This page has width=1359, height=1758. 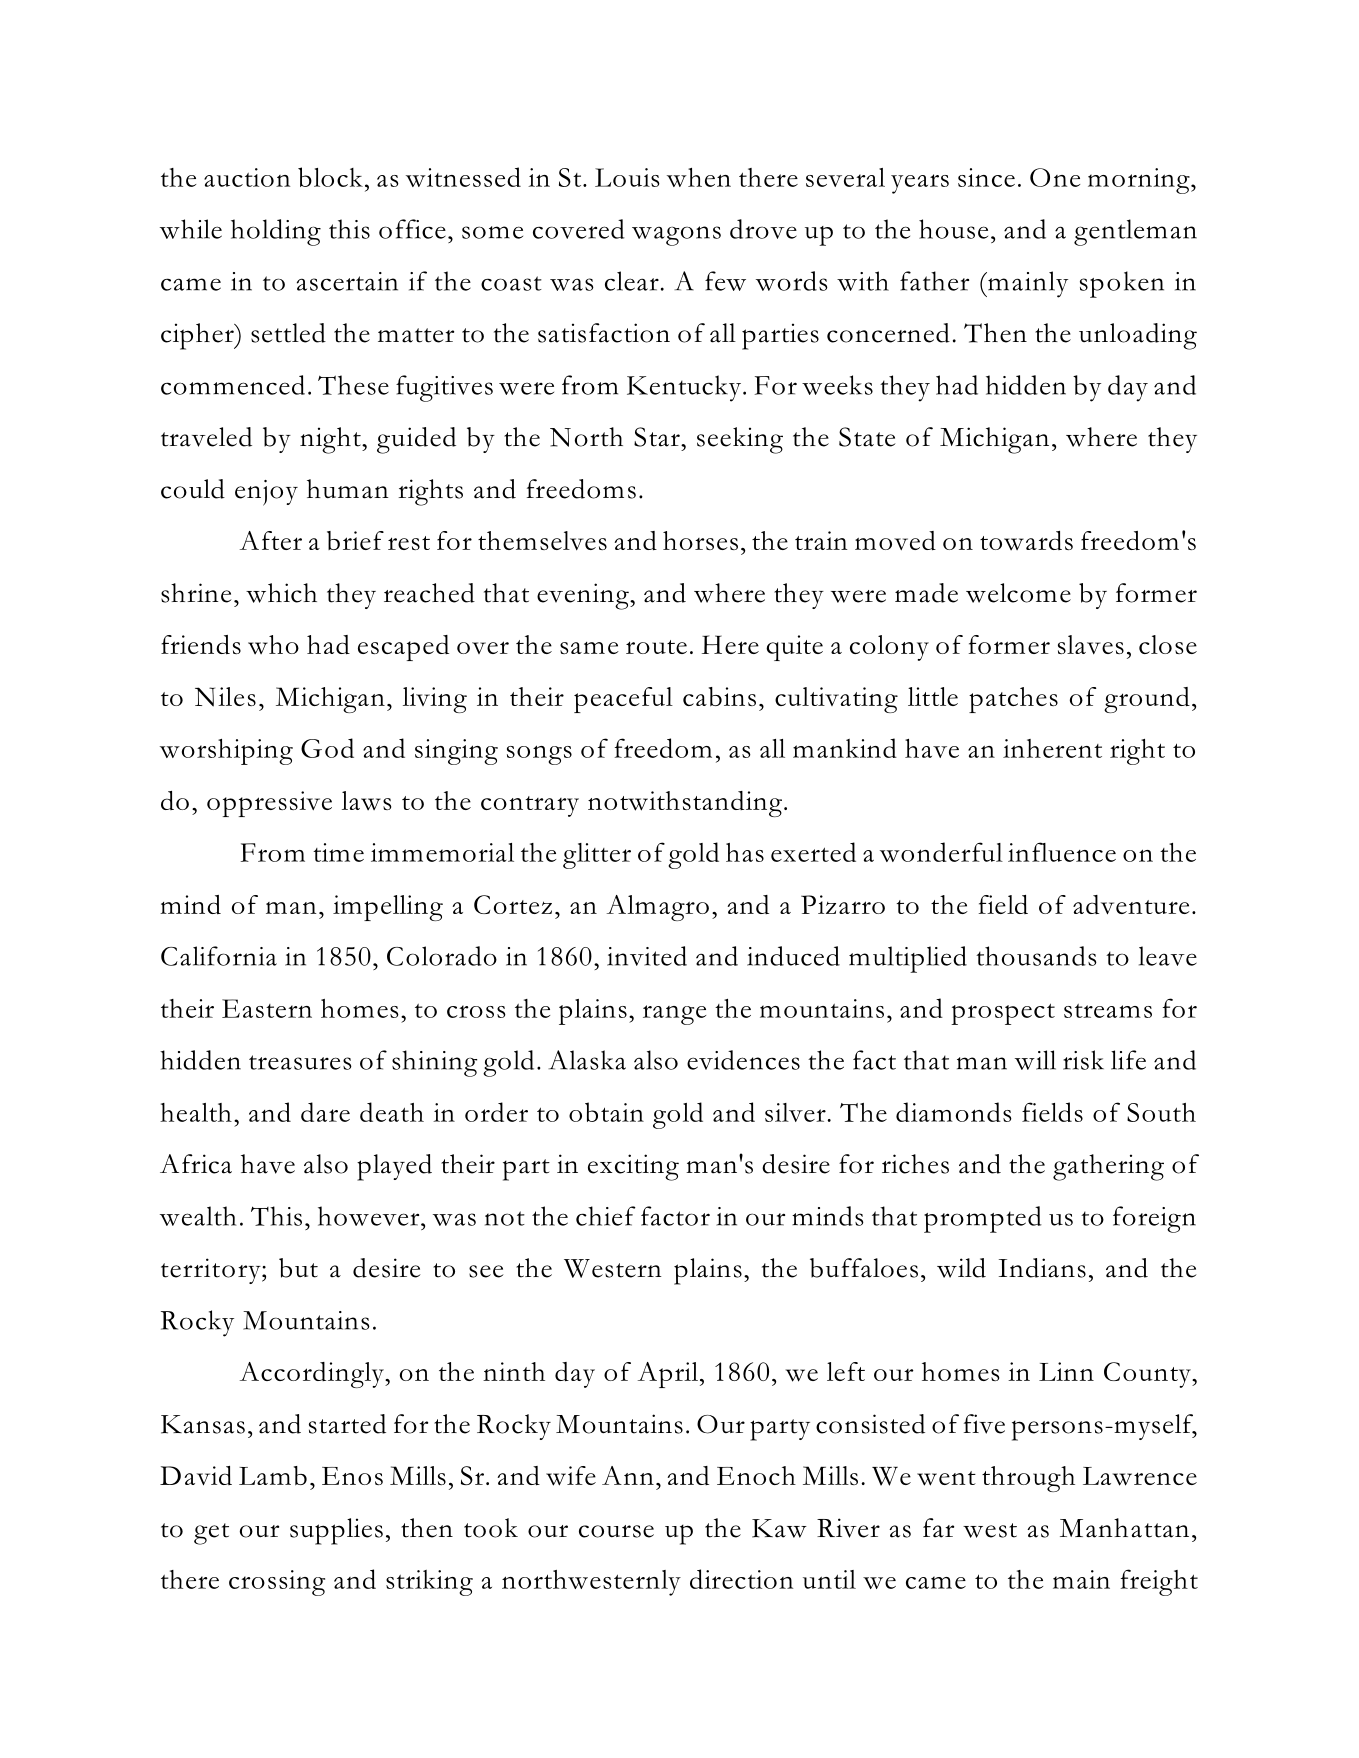 I want to click on Manhattan, so click(x=1124, y=1528).
